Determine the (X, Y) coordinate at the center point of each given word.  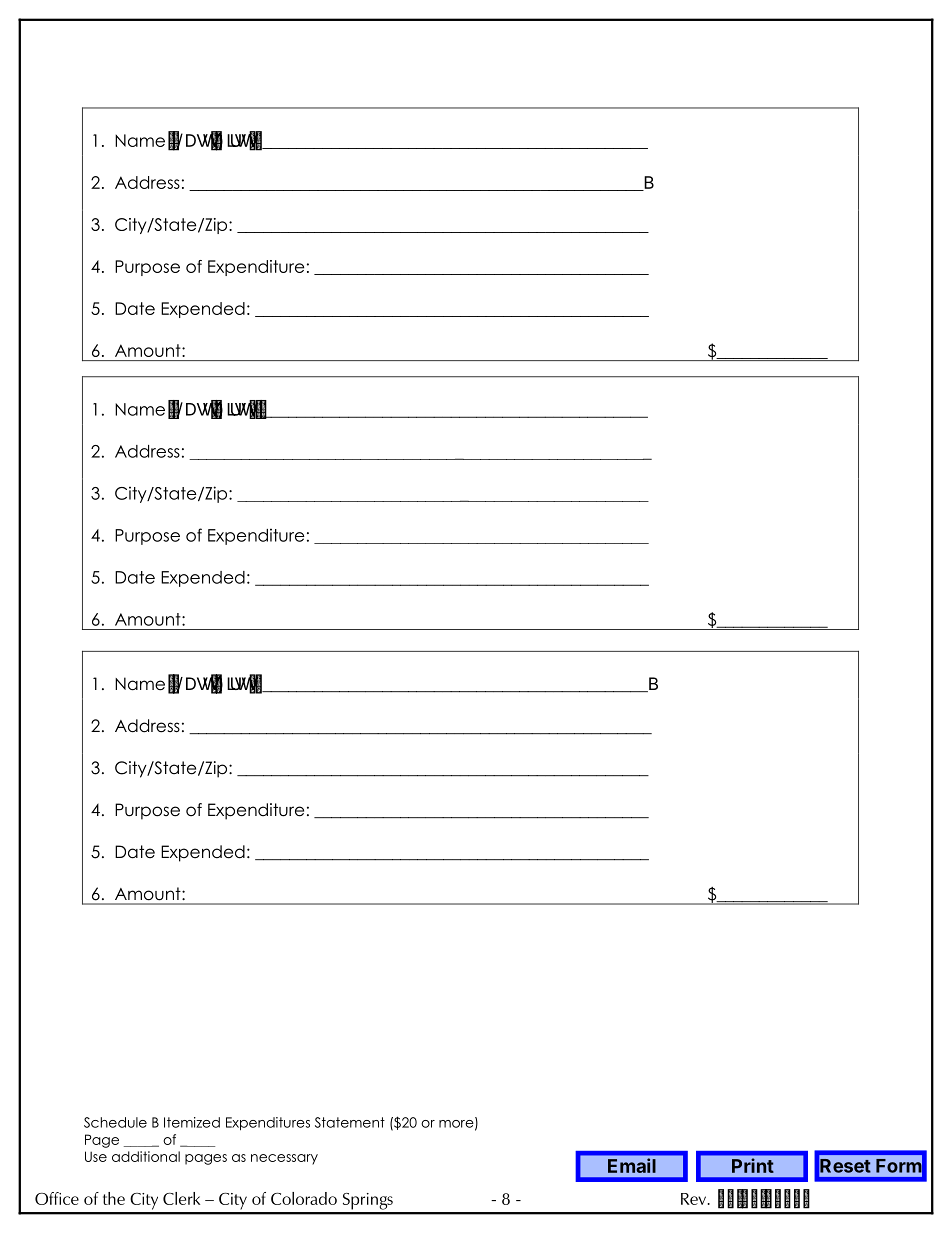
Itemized (192, 1122)
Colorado (304, 1198)
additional (146, 1156)
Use (96, 1156)
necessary (284, 1159)
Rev (695, 1199)
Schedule (115, 1122)
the (114, 1198)
